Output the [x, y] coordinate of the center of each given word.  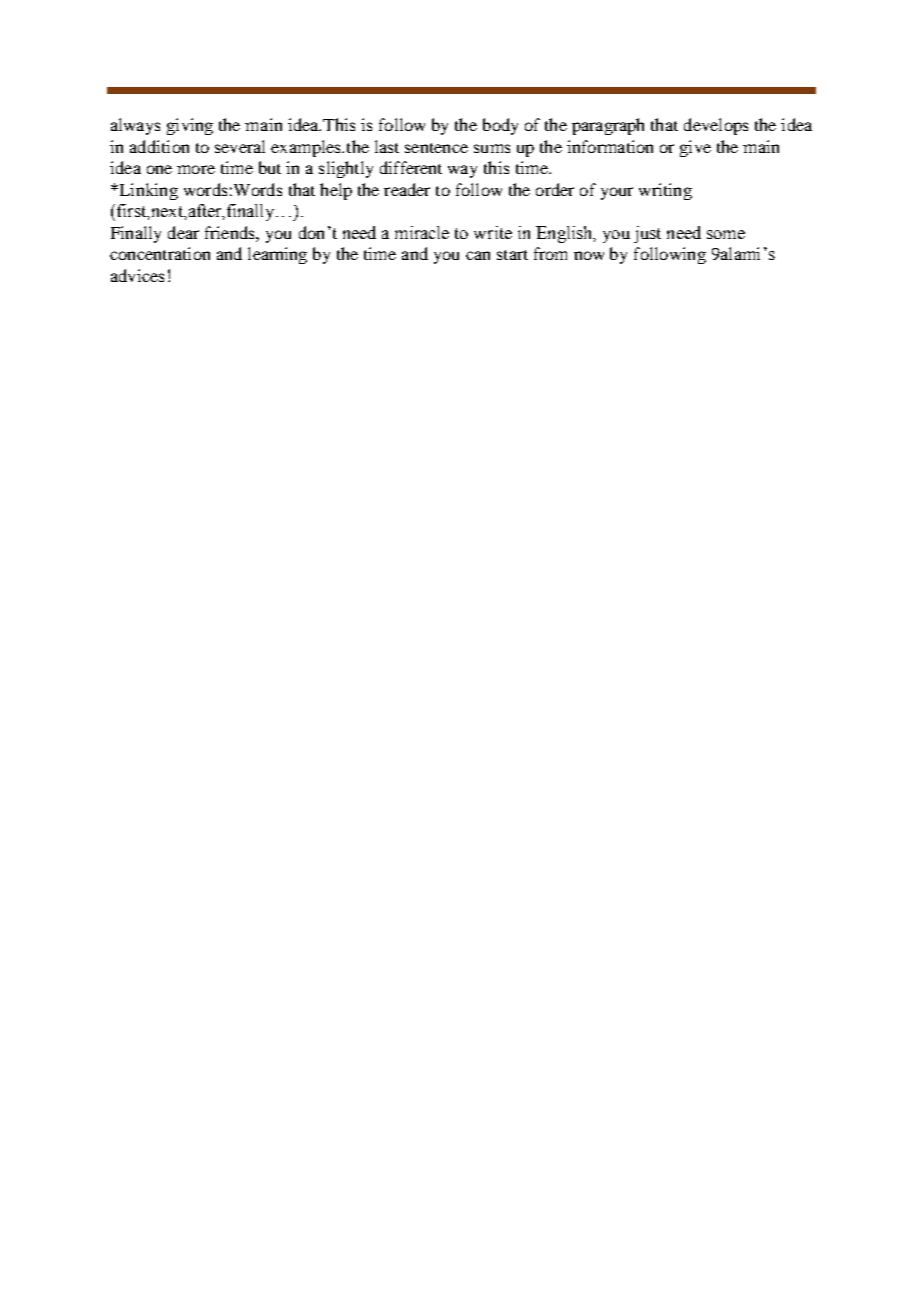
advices [137, 275]
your [617, 193]
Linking [147, 191]
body [500, 126]
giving [190, 126]
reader [407, 189]
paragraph [608, 126]
